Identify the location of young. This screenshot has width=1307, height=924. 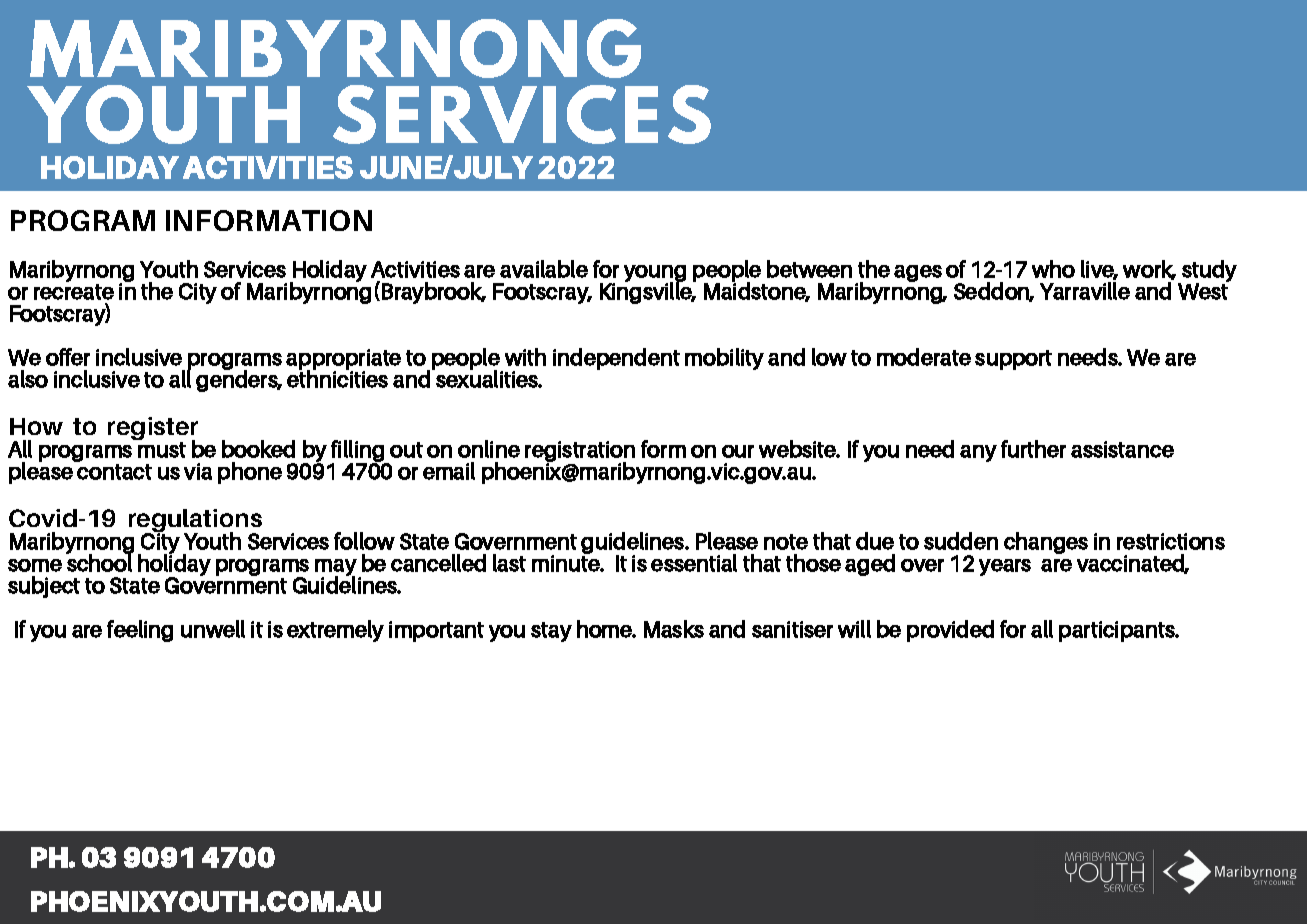
(655, 274).
